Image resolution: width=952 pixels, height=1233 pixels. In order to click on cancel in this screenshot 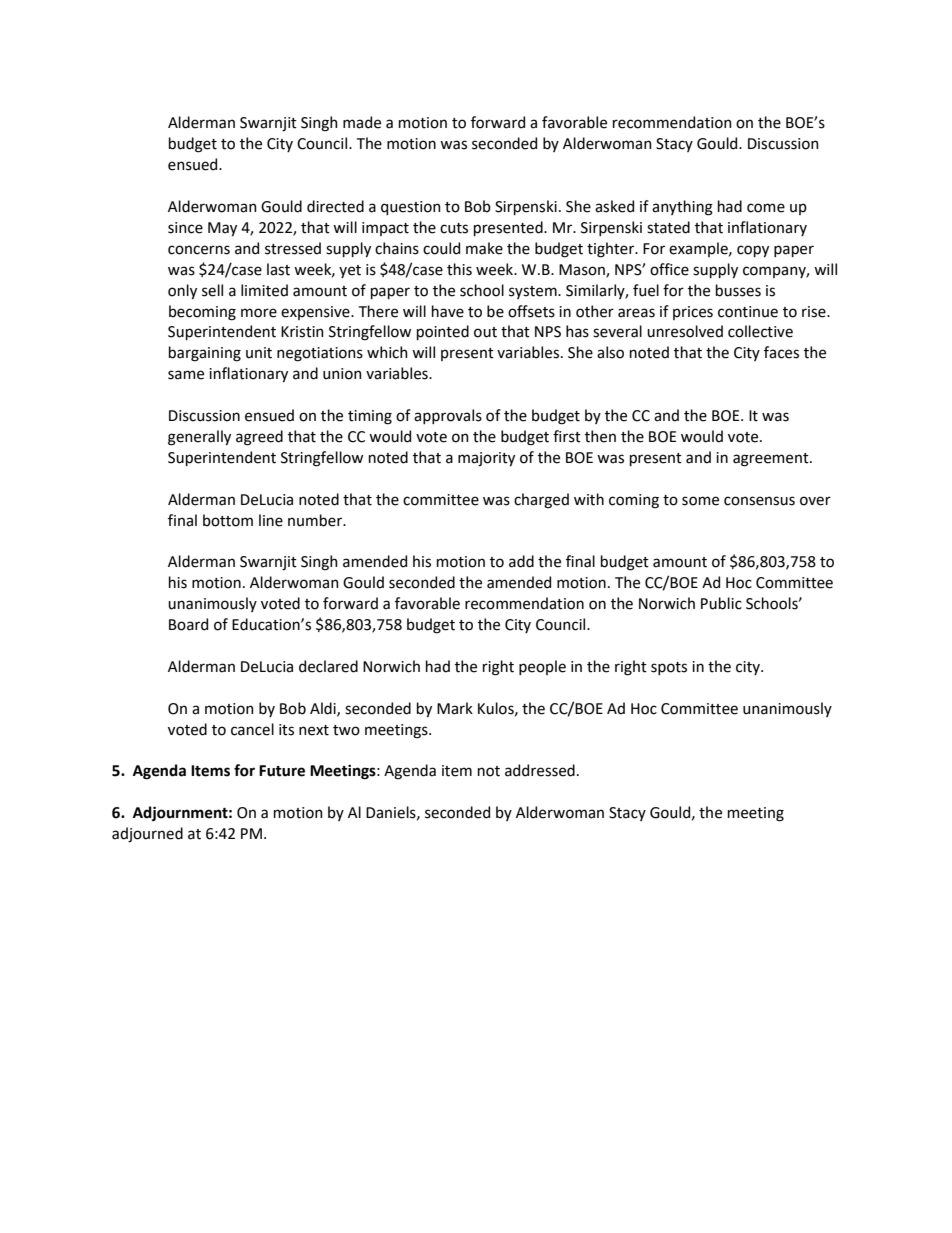, I will do `click(252, 729)`.
